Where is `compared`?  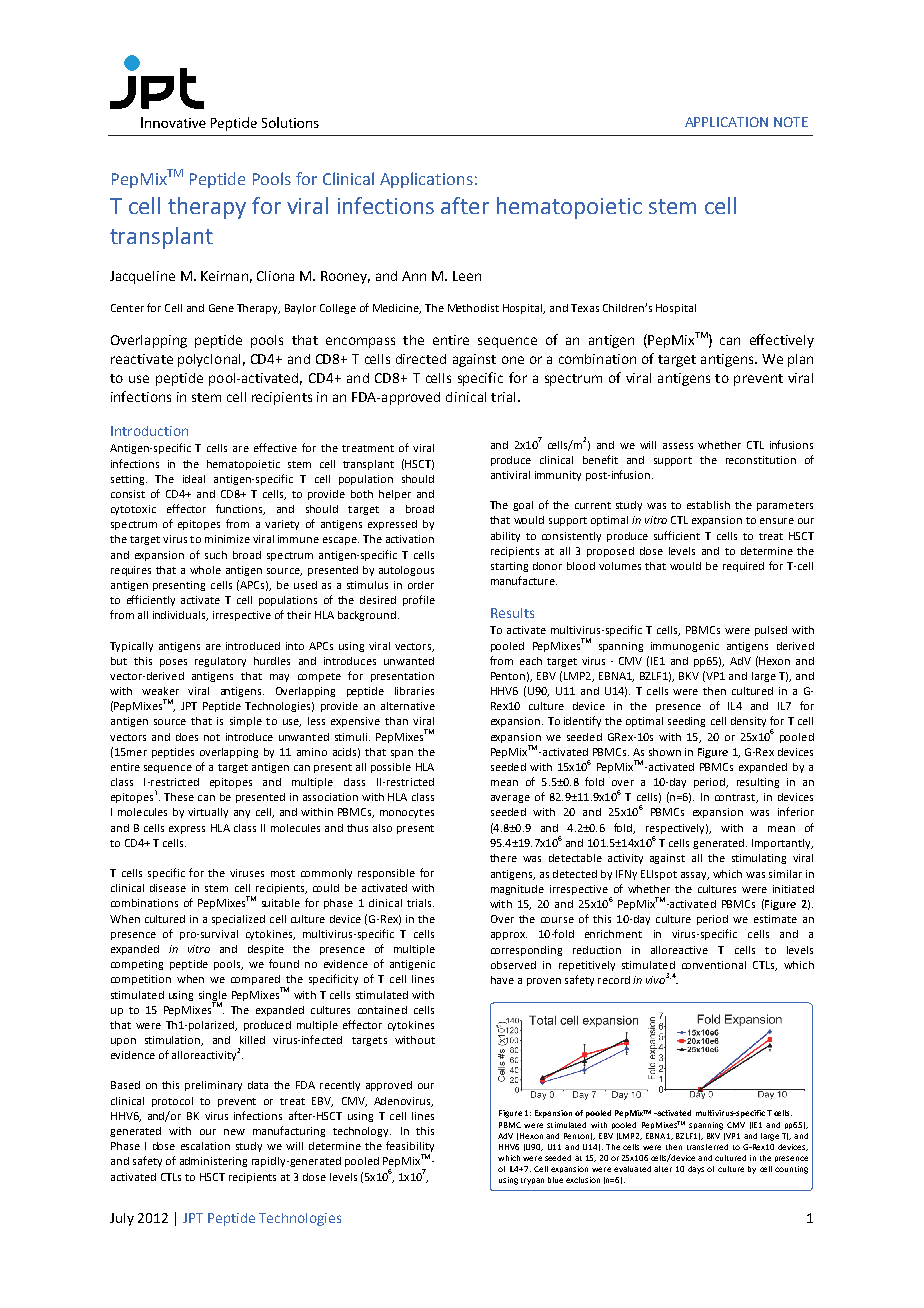 compared is located at coordinates (256, 981).
